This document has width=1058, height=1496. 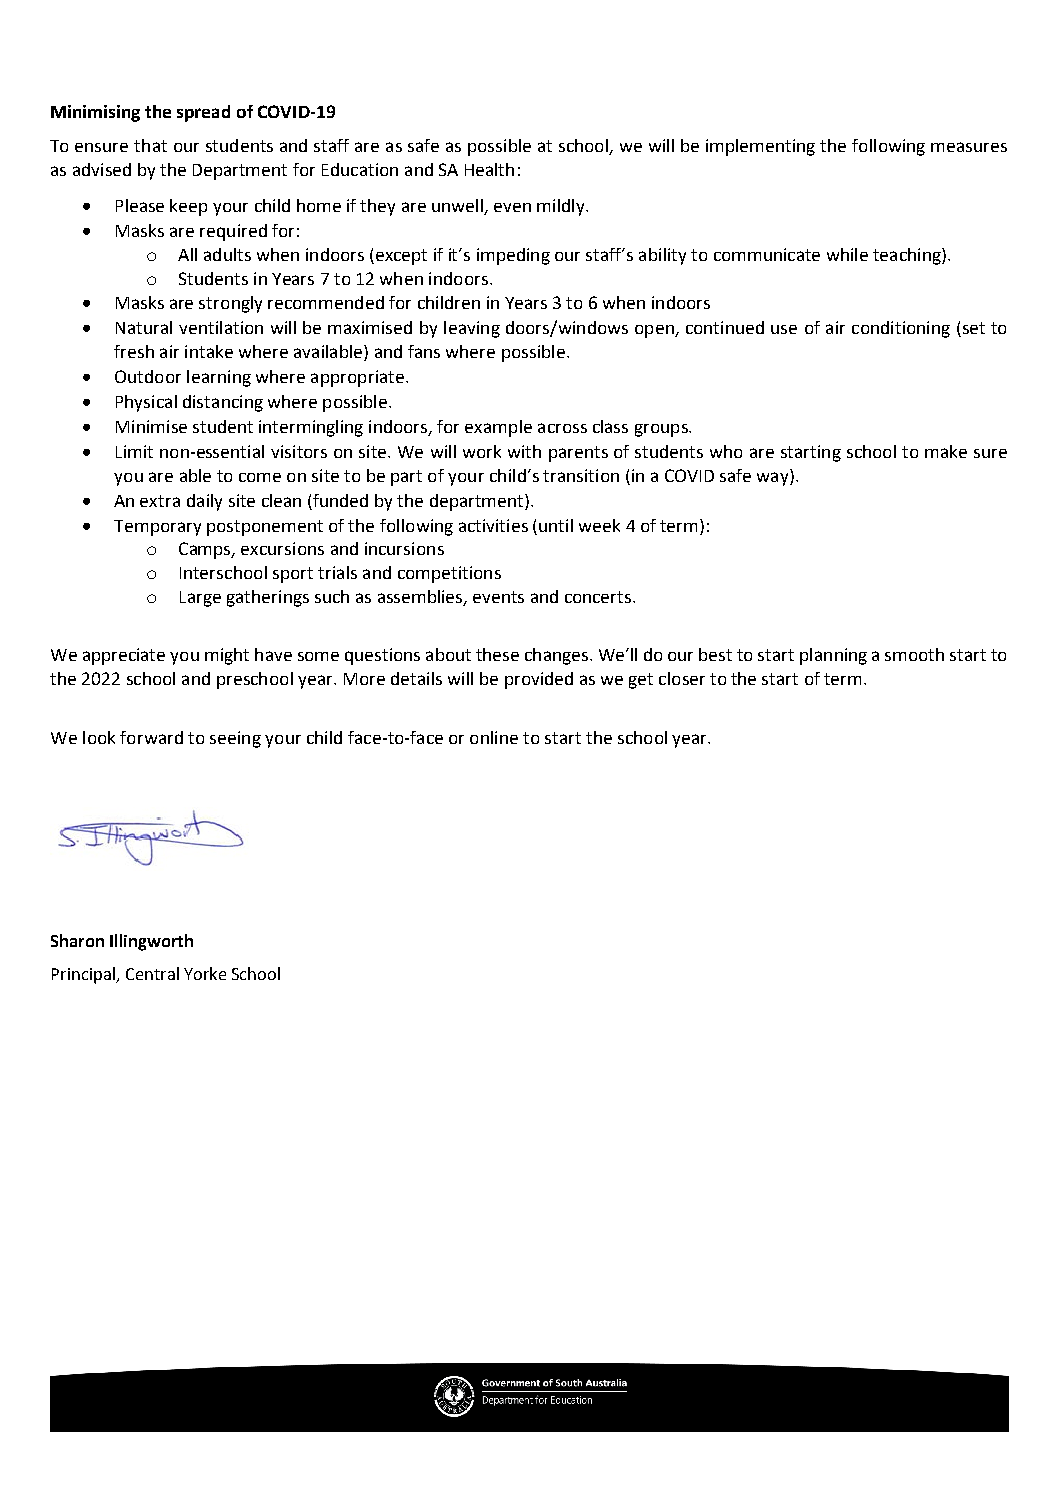 What do you see at coordinates (205, 973) in the document?
I see `Yorke` at bounding box center [205, 973].
